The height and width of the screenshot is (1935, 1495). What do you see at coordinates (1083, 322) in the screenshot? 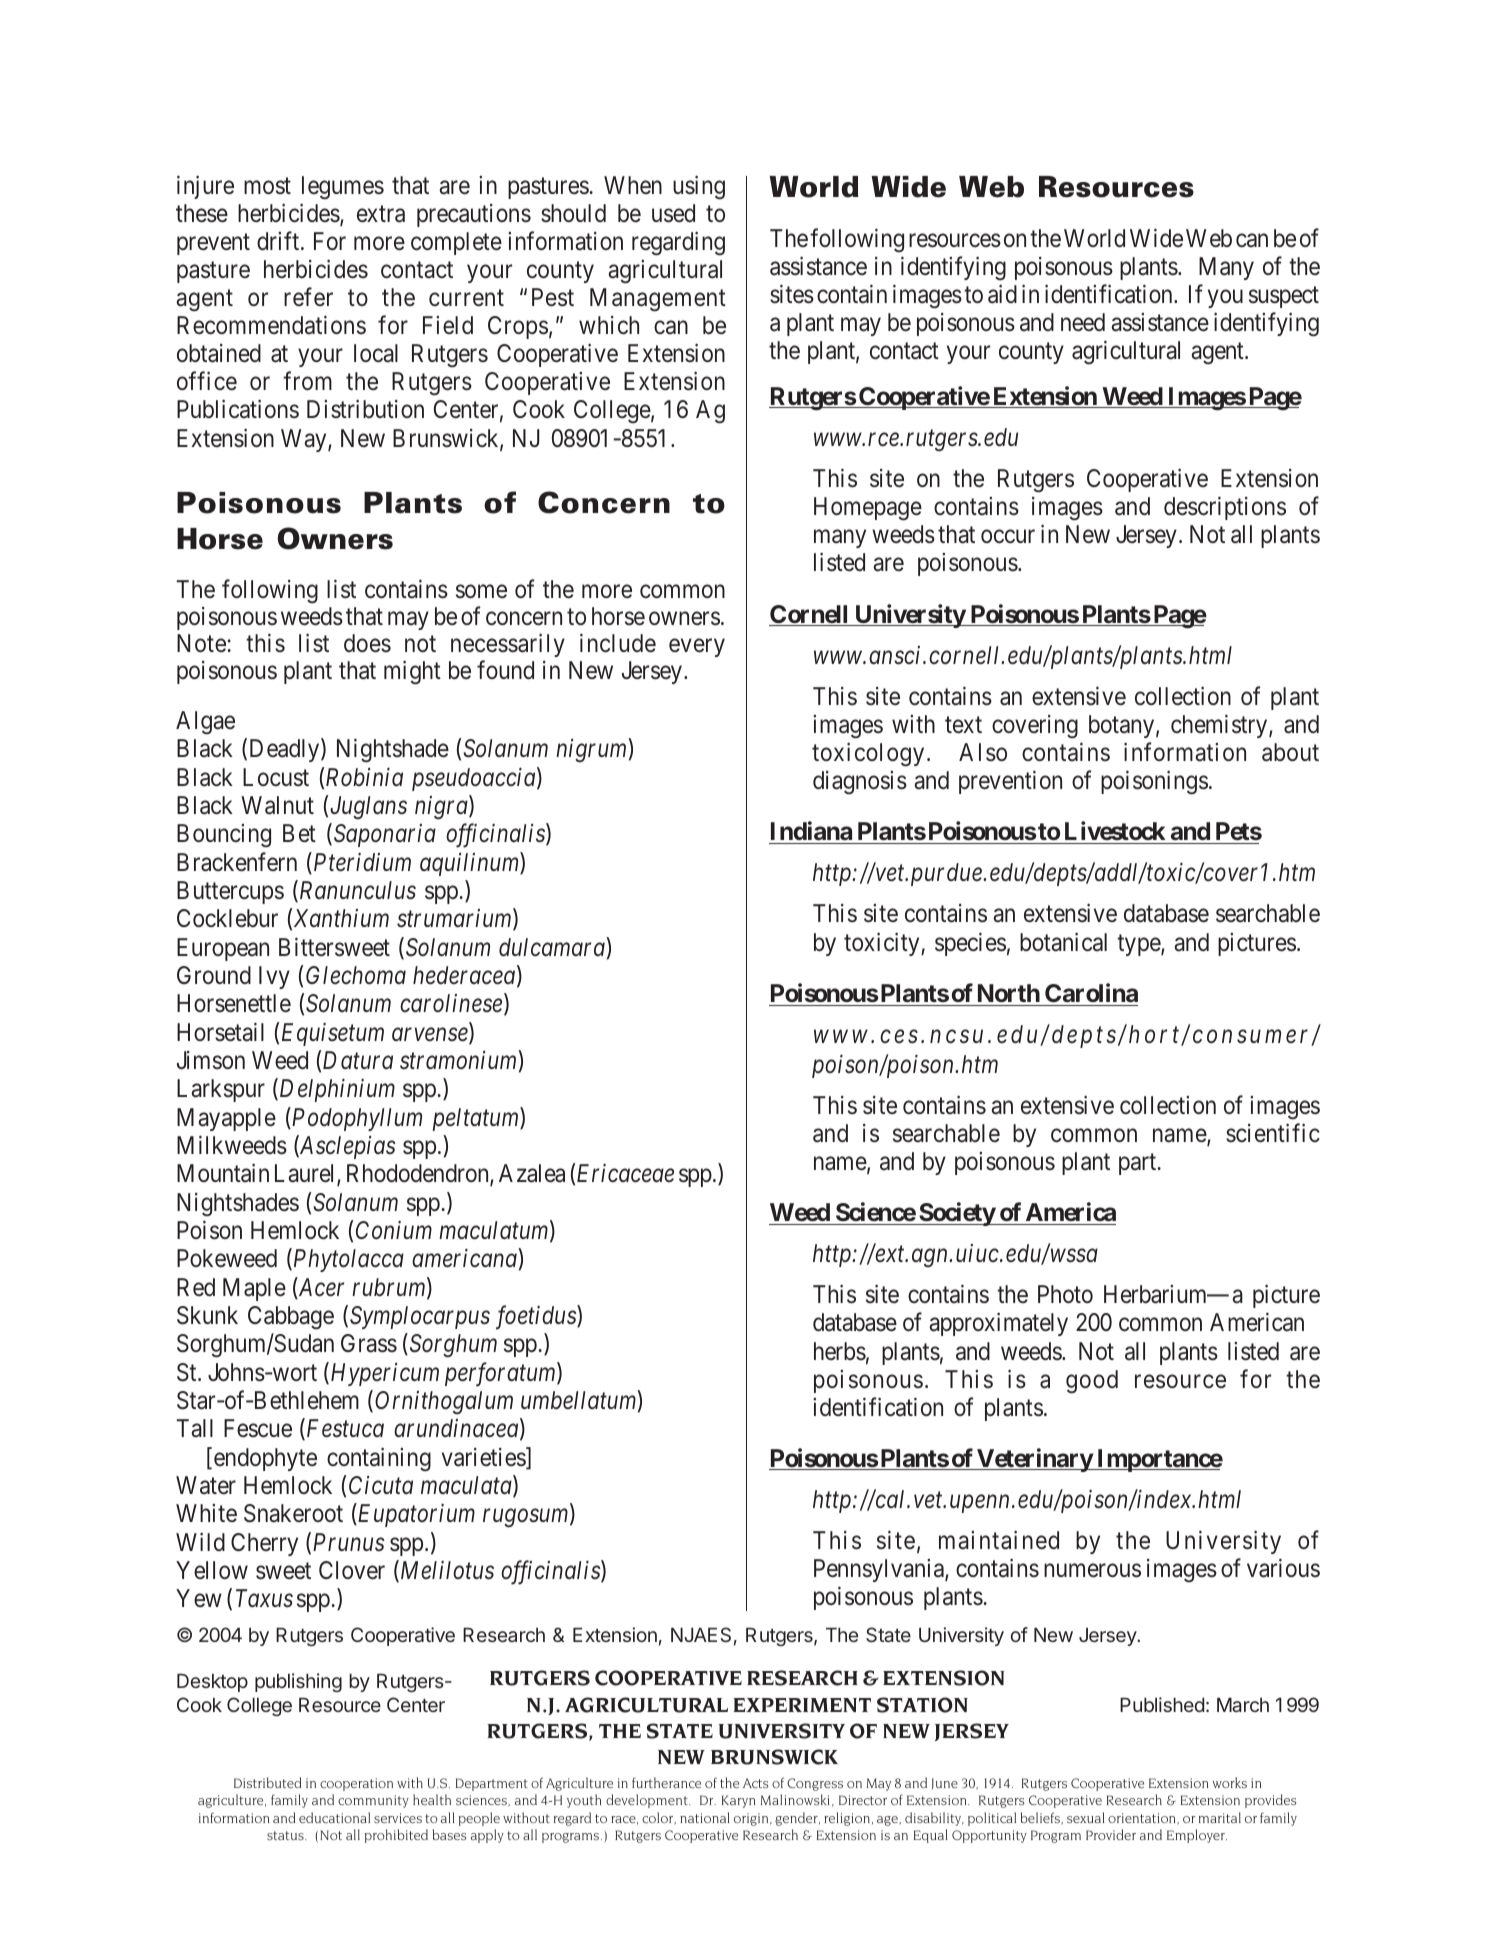
I see `need` at bounding box center [1083, 322].
